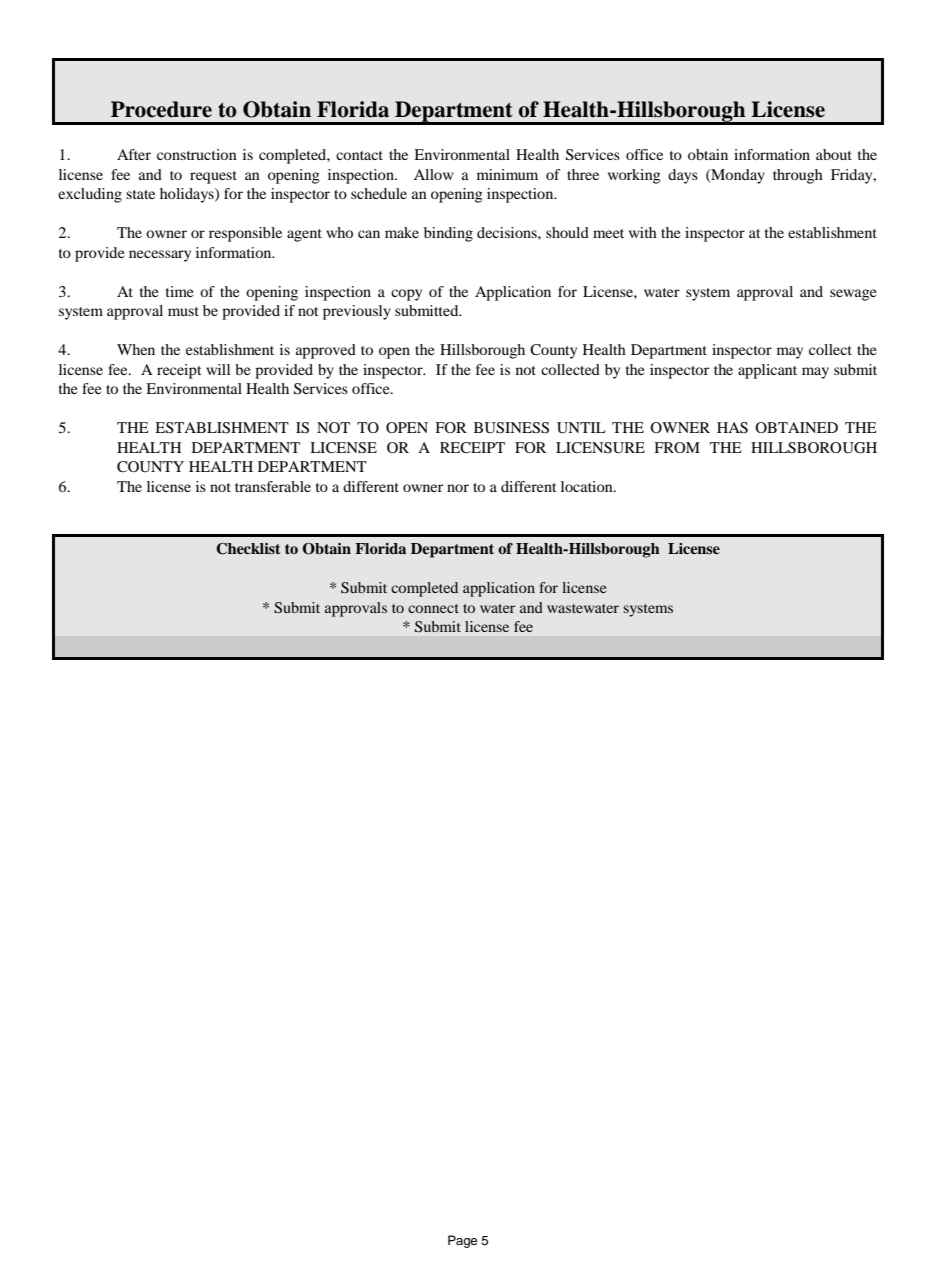 The width and height of the image is (936, 1288). I want to click on location, so click(588, 486).
